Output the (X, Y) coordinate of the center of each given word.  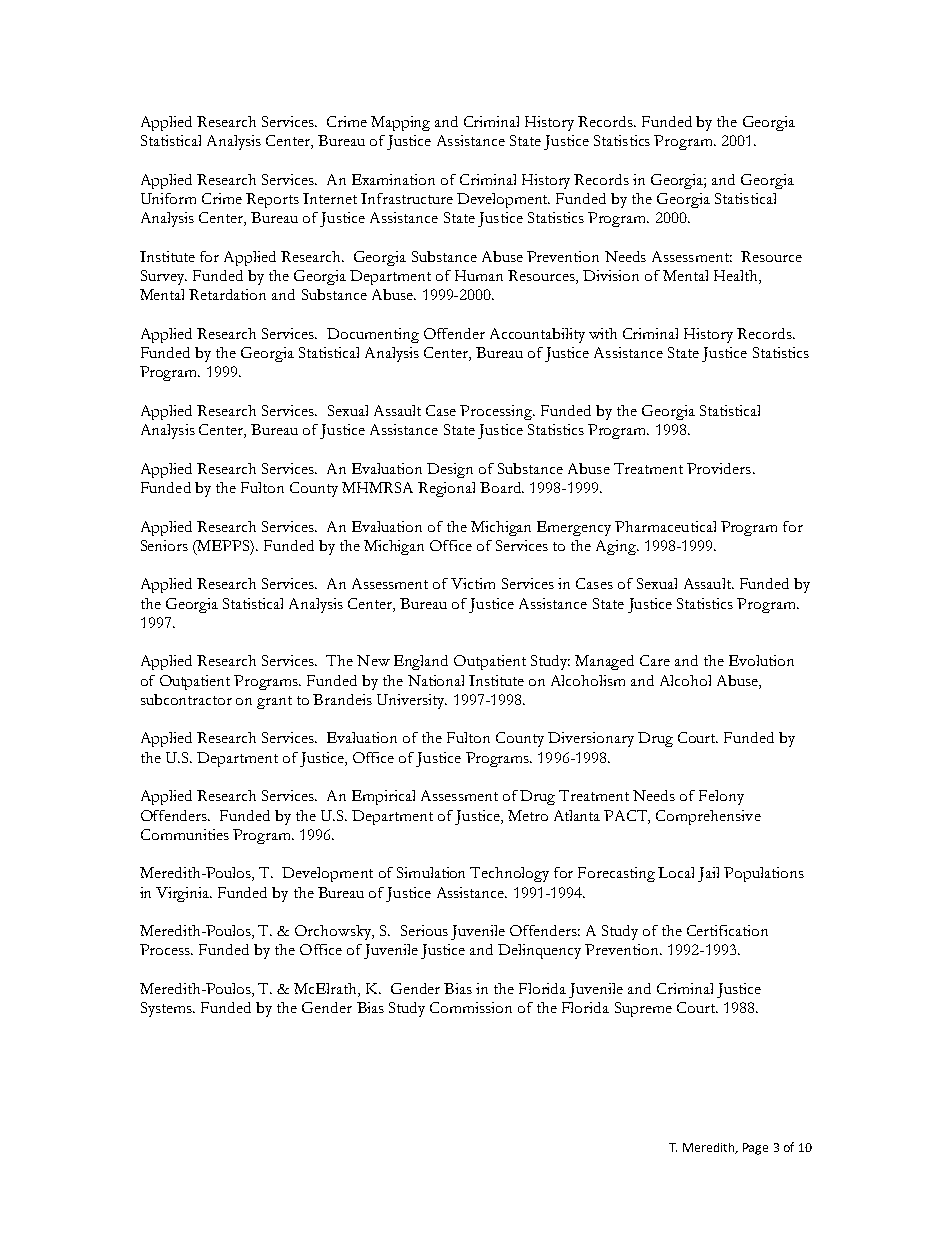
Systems (168, 1009)
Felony (721, 797)
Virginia (184, 894)
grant (274, 702)
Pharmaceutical (665, 526)
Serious (424, 930)
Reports (272, 200)
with (603, 333)
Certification (727, 930)
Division (611, 275)
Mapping (400, 123)
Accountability (537, 335)
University (412, 701)
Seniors (164, 545)
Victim (473, 583)
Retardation (227, 294)
